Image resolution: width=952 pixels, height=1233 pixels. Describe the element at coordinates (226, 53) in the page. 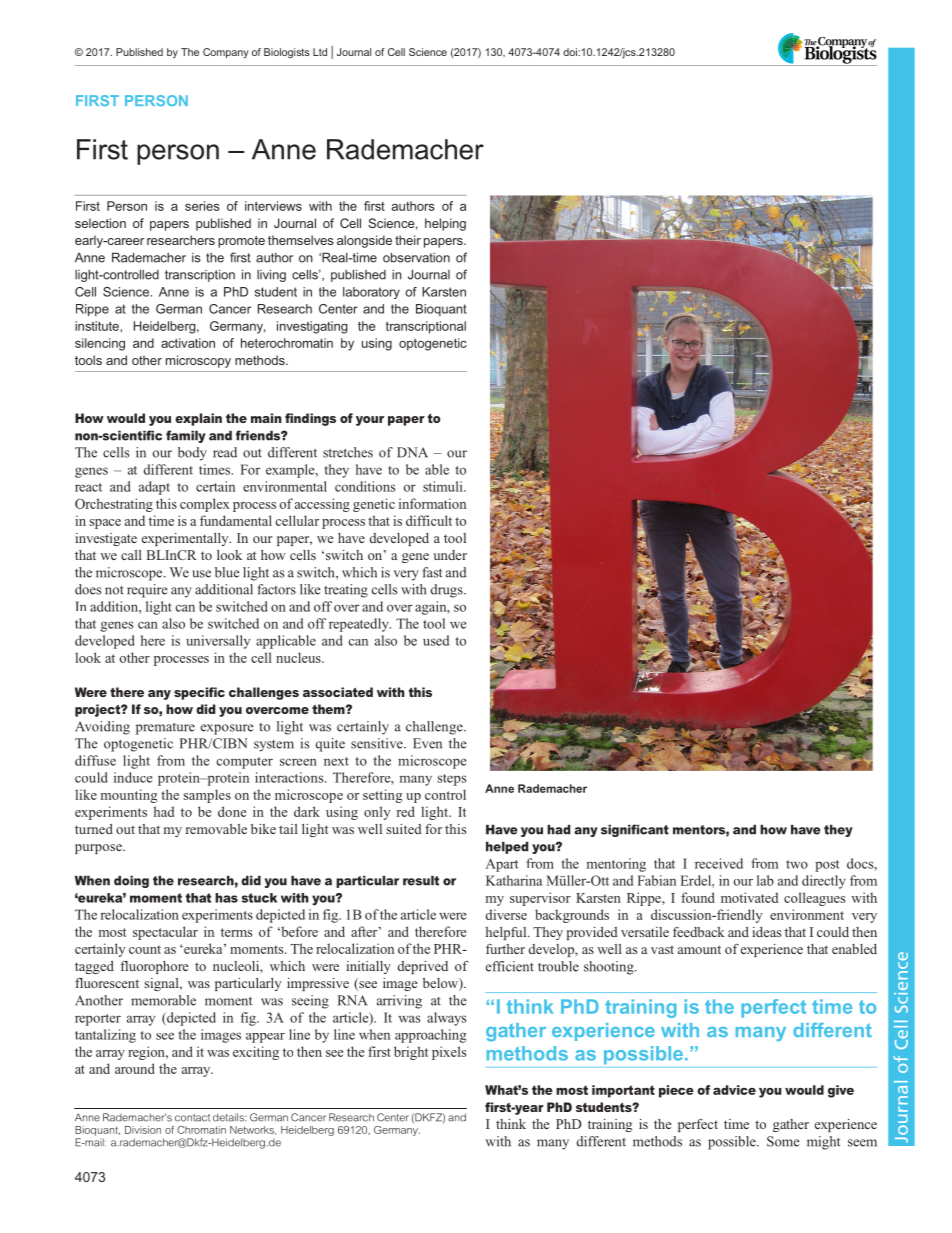

I see `Company` at that location.
